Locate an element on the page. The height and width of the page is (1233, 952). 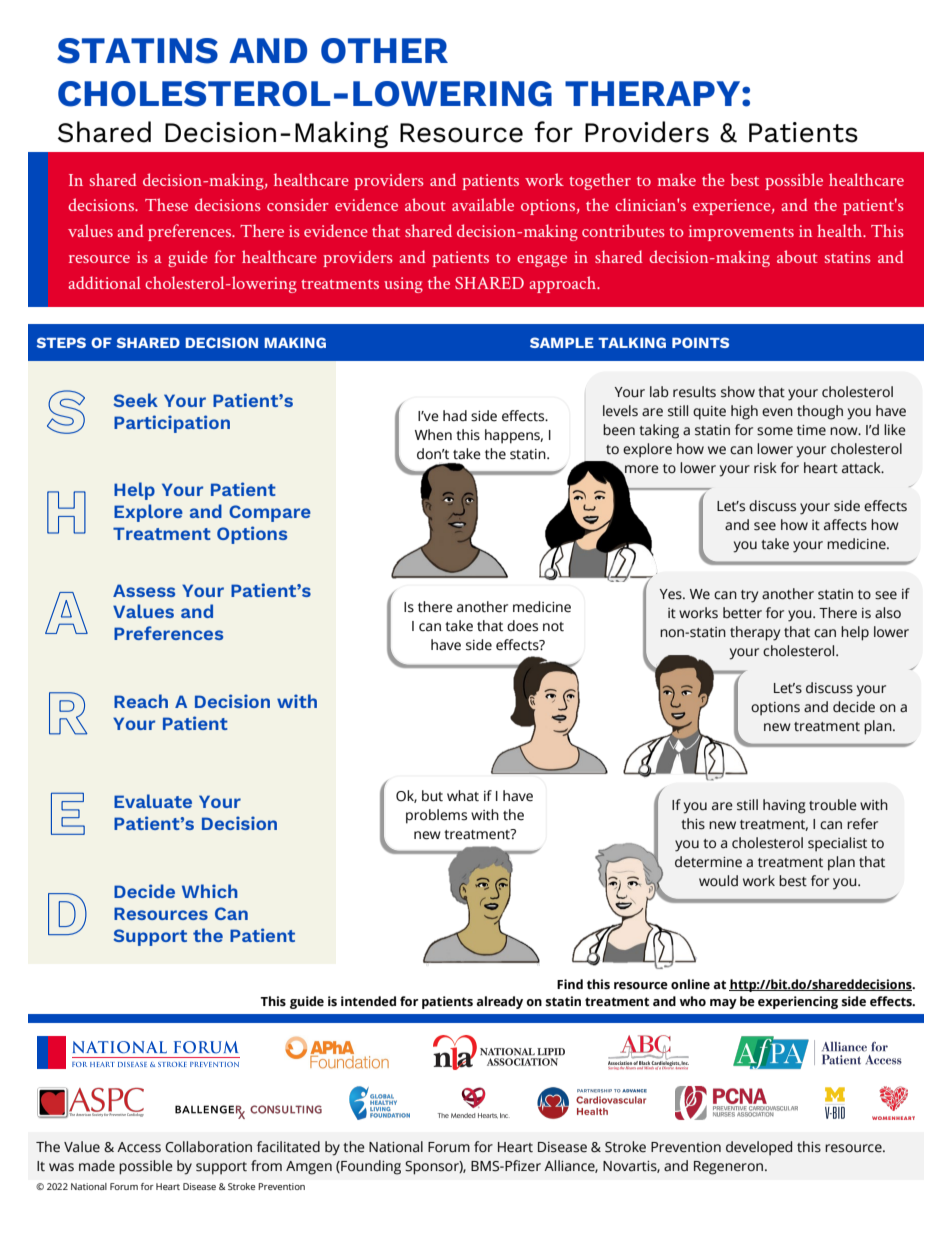
These is located at coordinates (166, 204).
